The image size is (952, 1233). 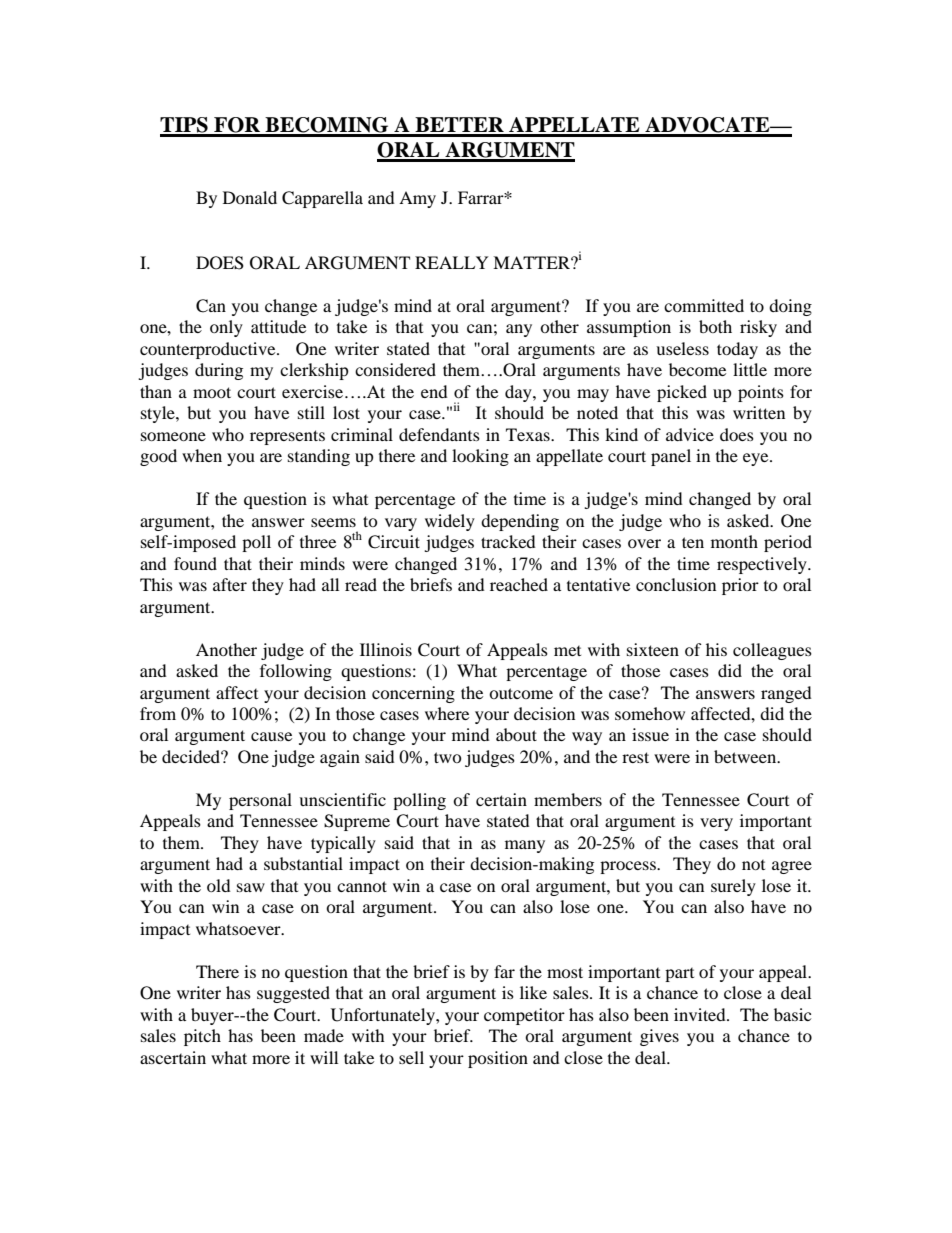 I want to click on after, so click(x=230, y=584).
